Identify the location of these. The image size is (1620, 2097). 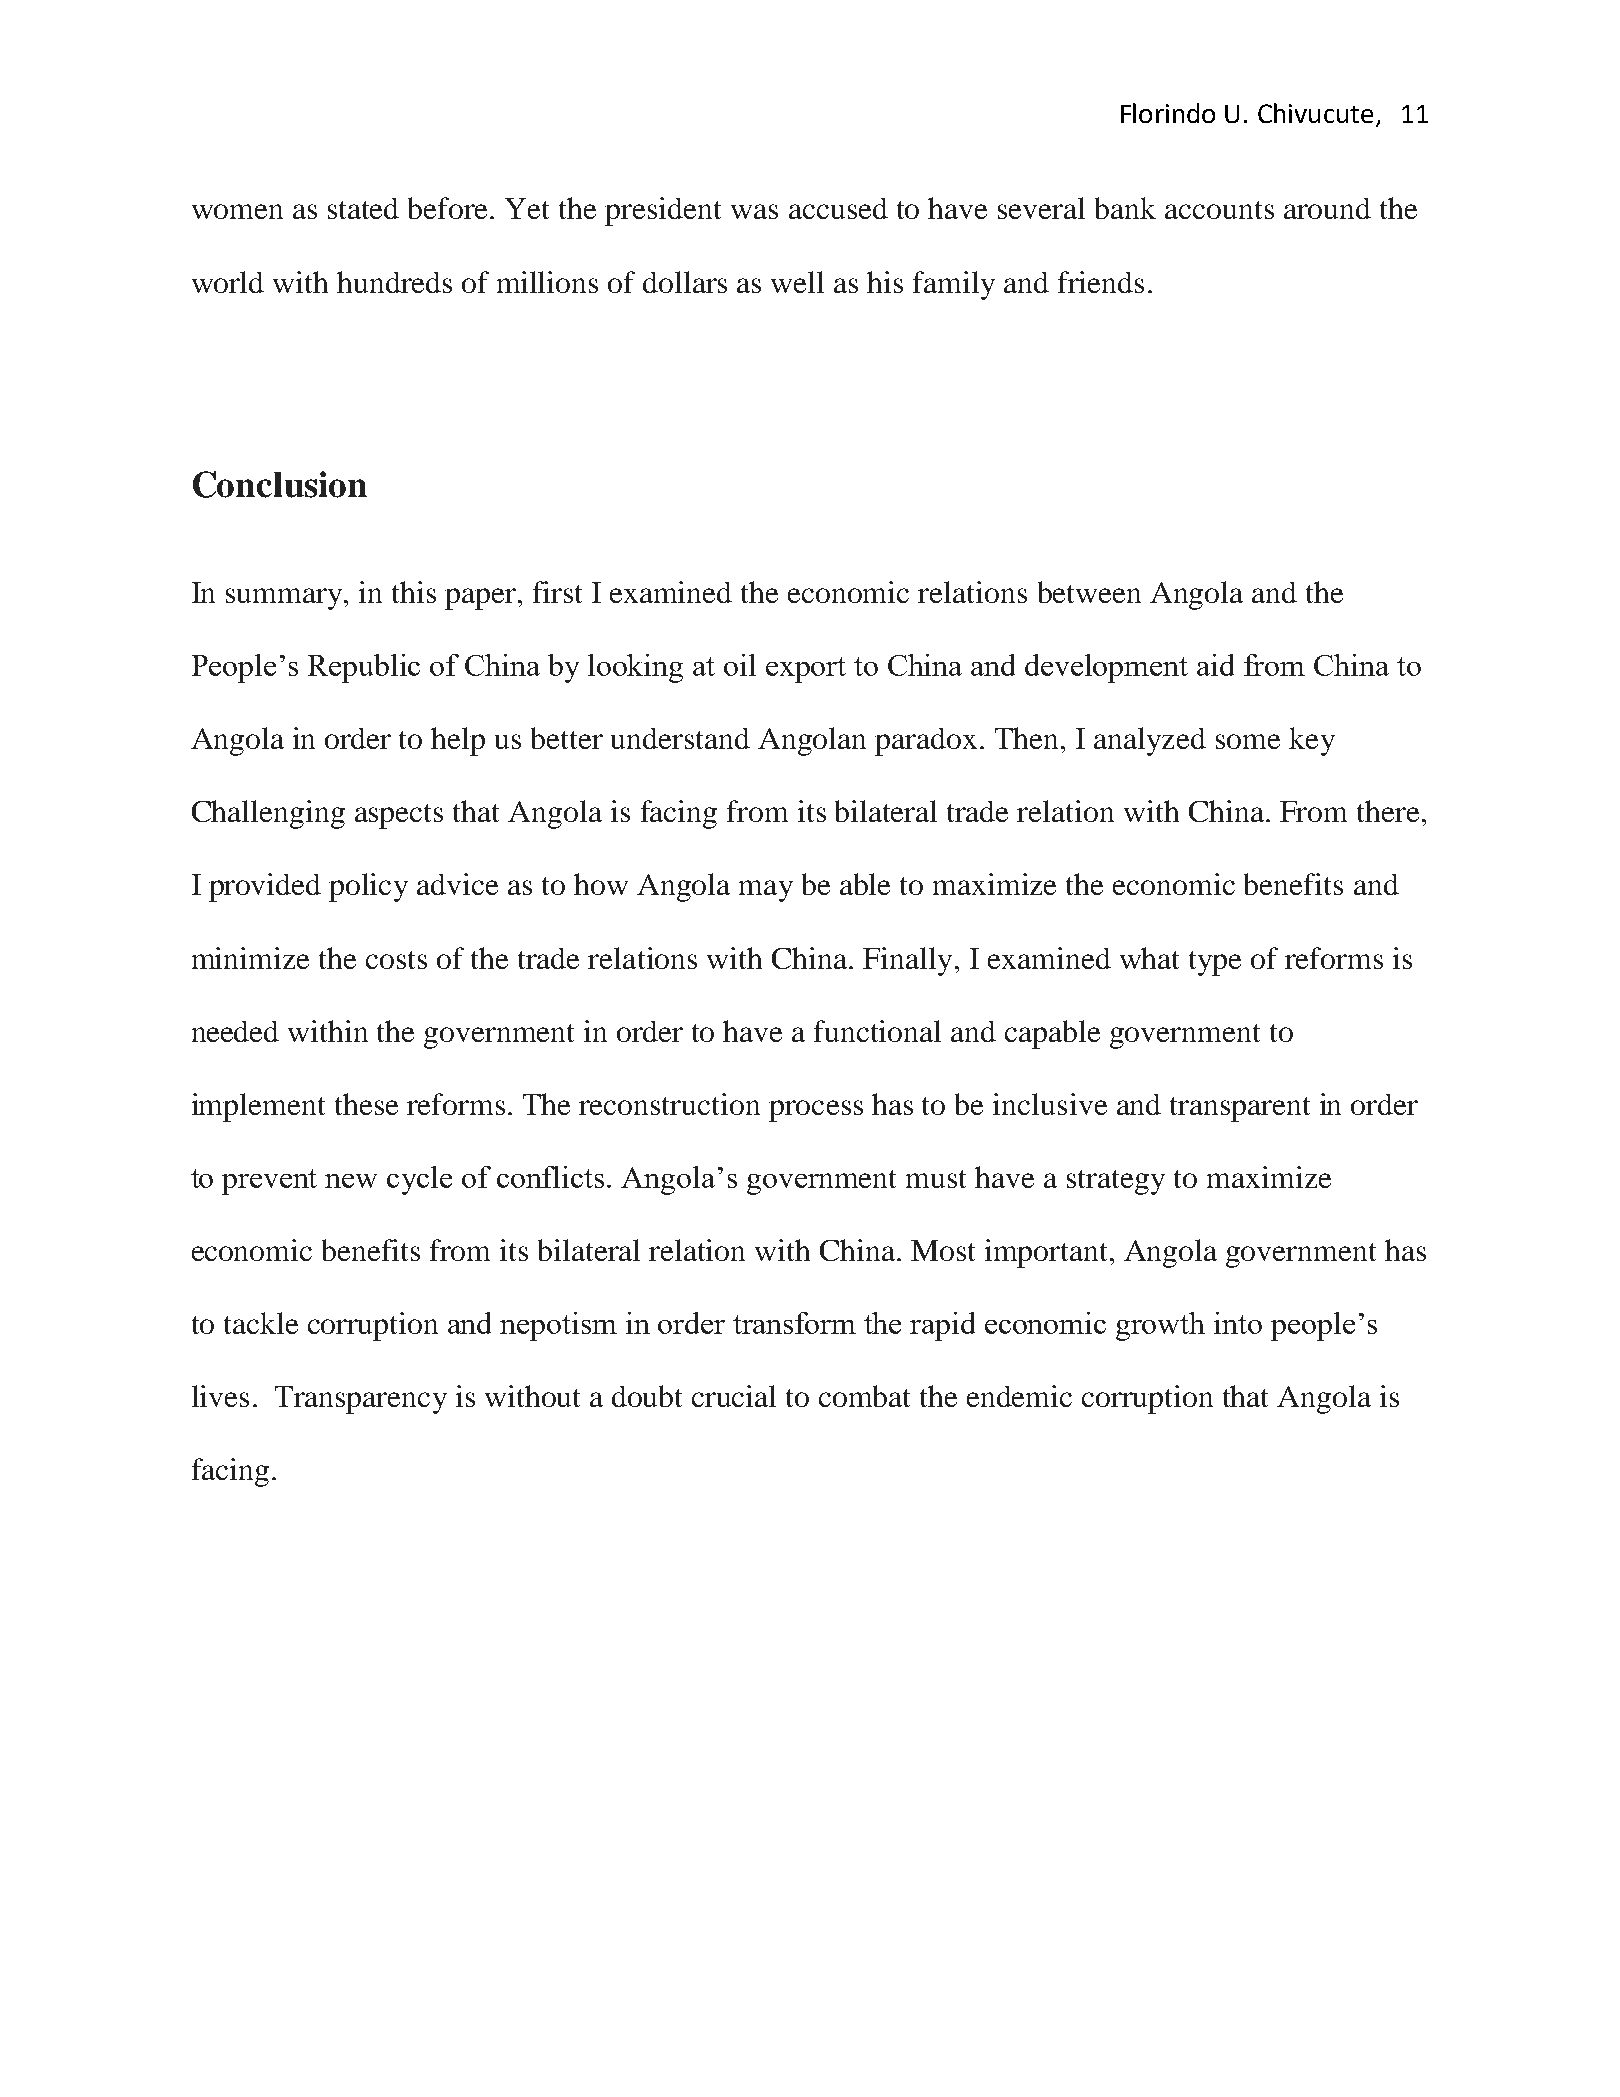
(366, 1104).
